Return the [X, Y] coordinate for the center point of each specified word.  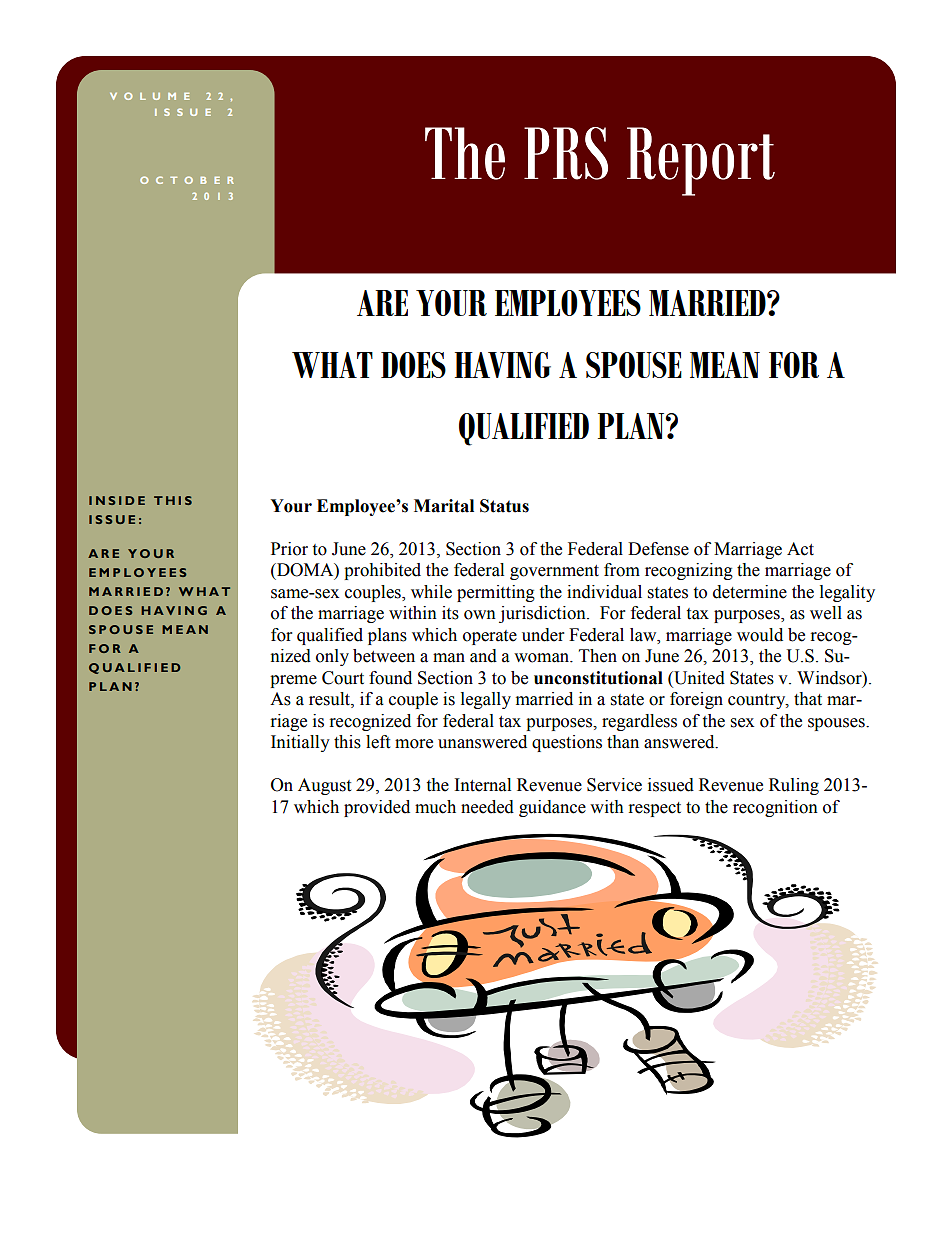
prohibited [382, 571]
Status [504, 506]
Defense [658, 549]
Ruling [794, 786]
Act [800, 549]
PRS [566, 153]
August [324, 786]
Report [701, 161]
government [554, 572]
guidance [552, 808]
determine [750, 592]
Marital [444, 506]
